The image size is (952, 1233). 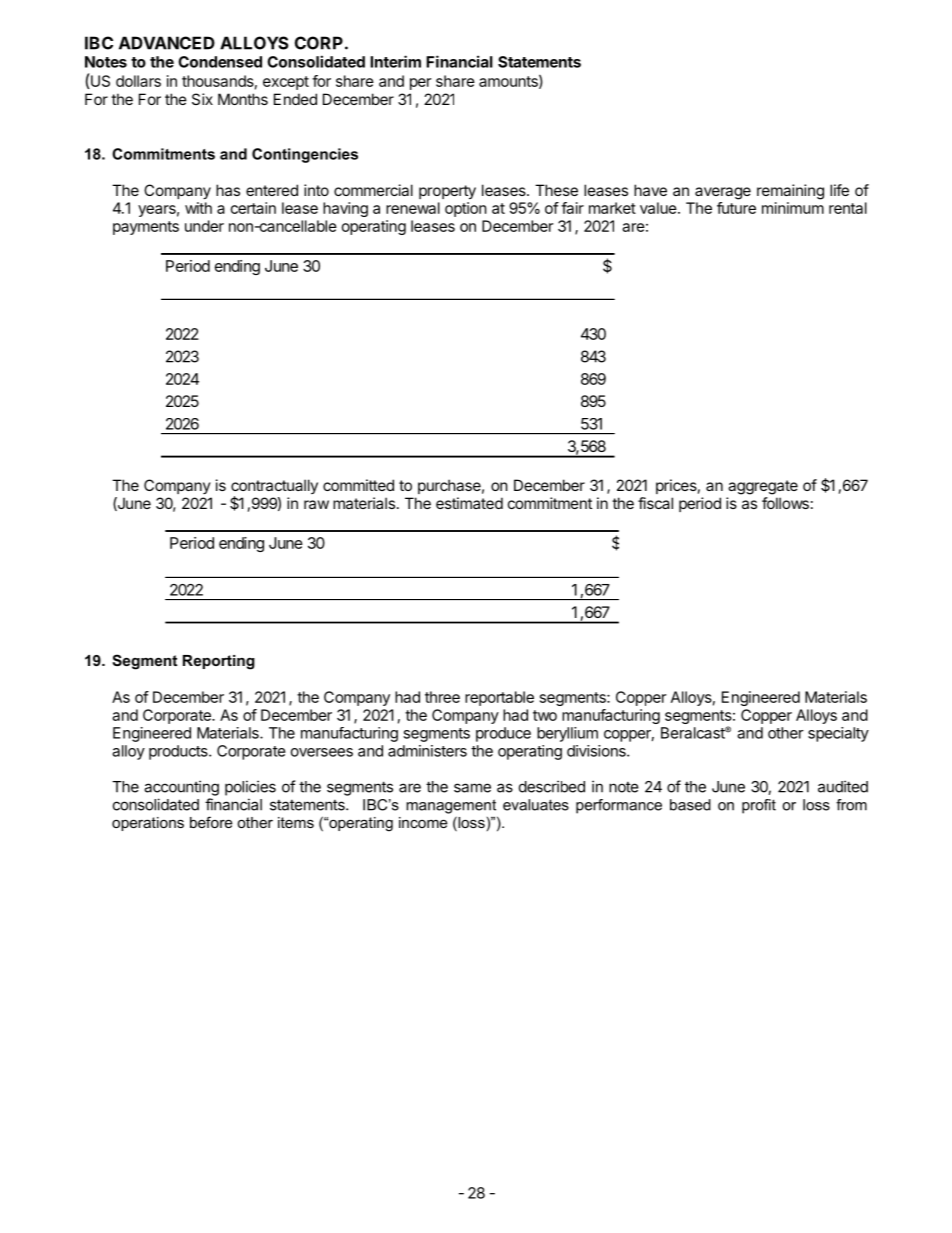 What do you see at coordinates (472, 788) in the document?
I see `same` at bounding box center [472, 788].
